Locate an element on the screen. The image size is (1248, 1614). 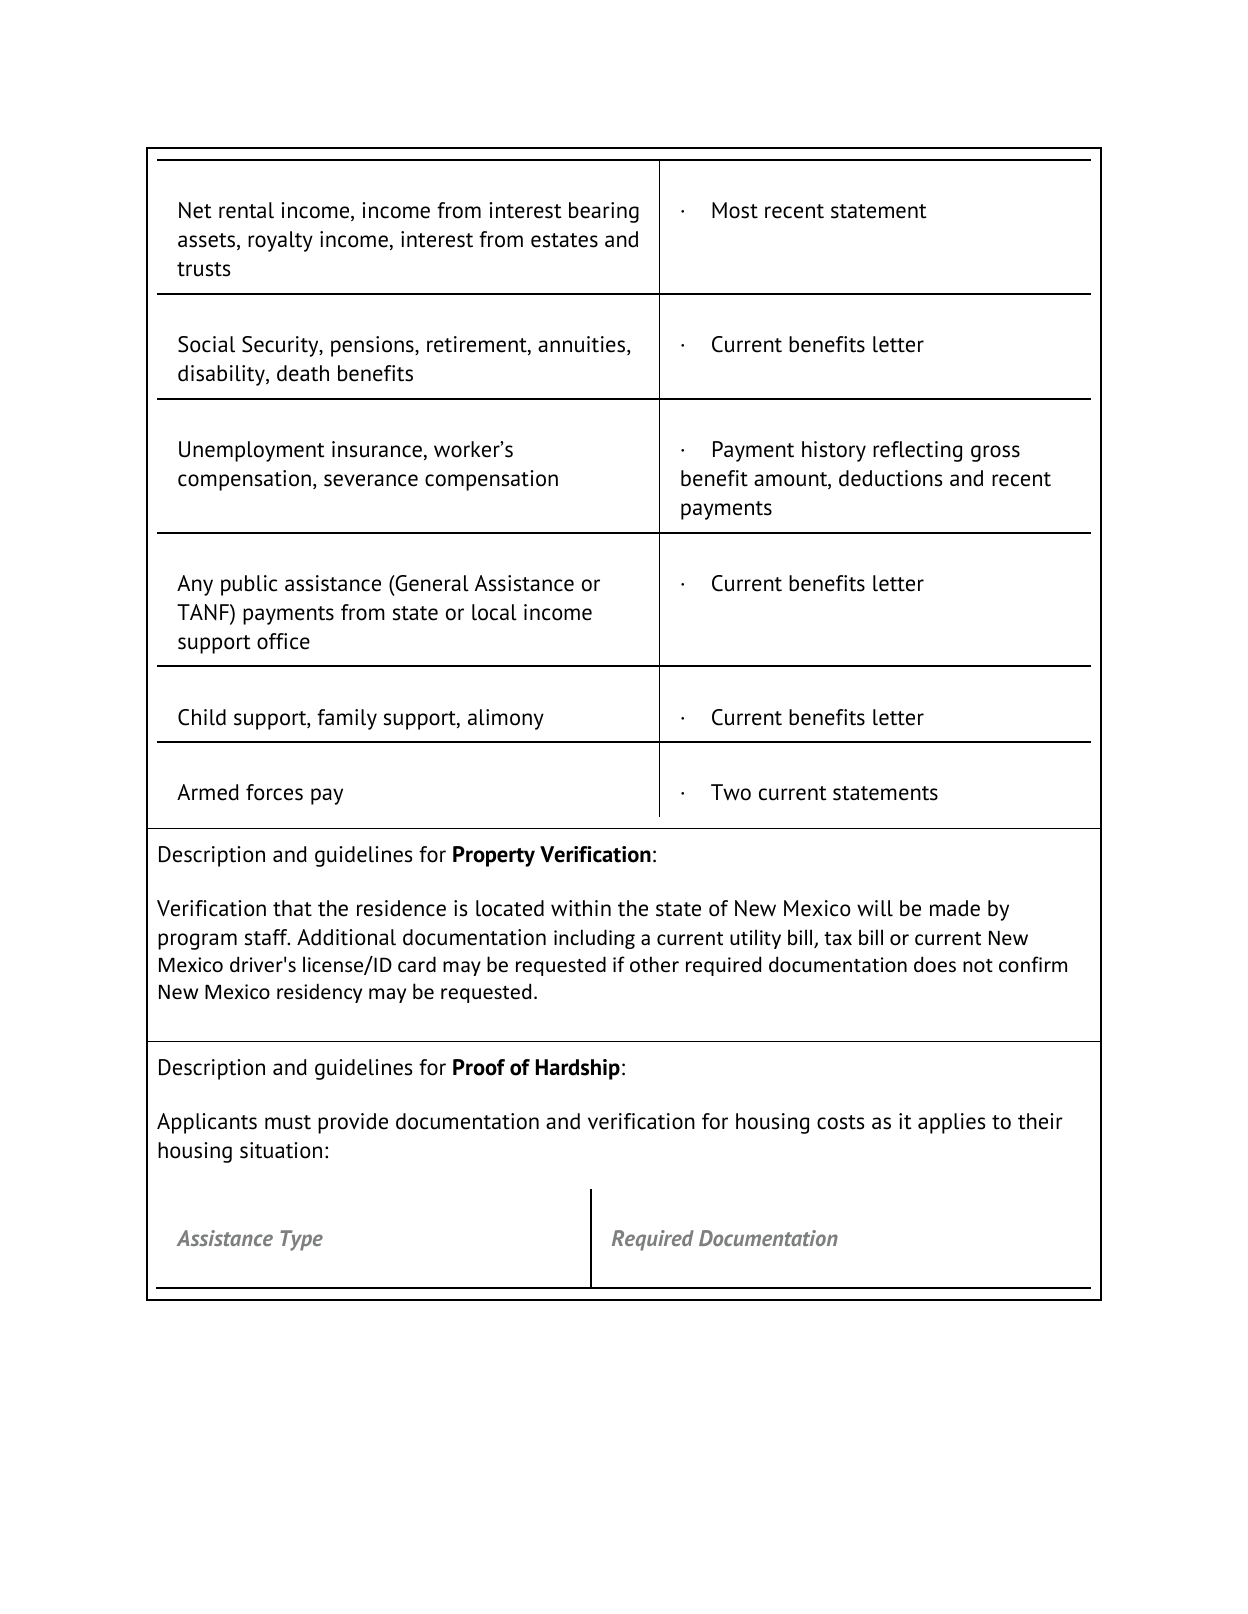
Hardship is located at coordinates (578, 1069).
